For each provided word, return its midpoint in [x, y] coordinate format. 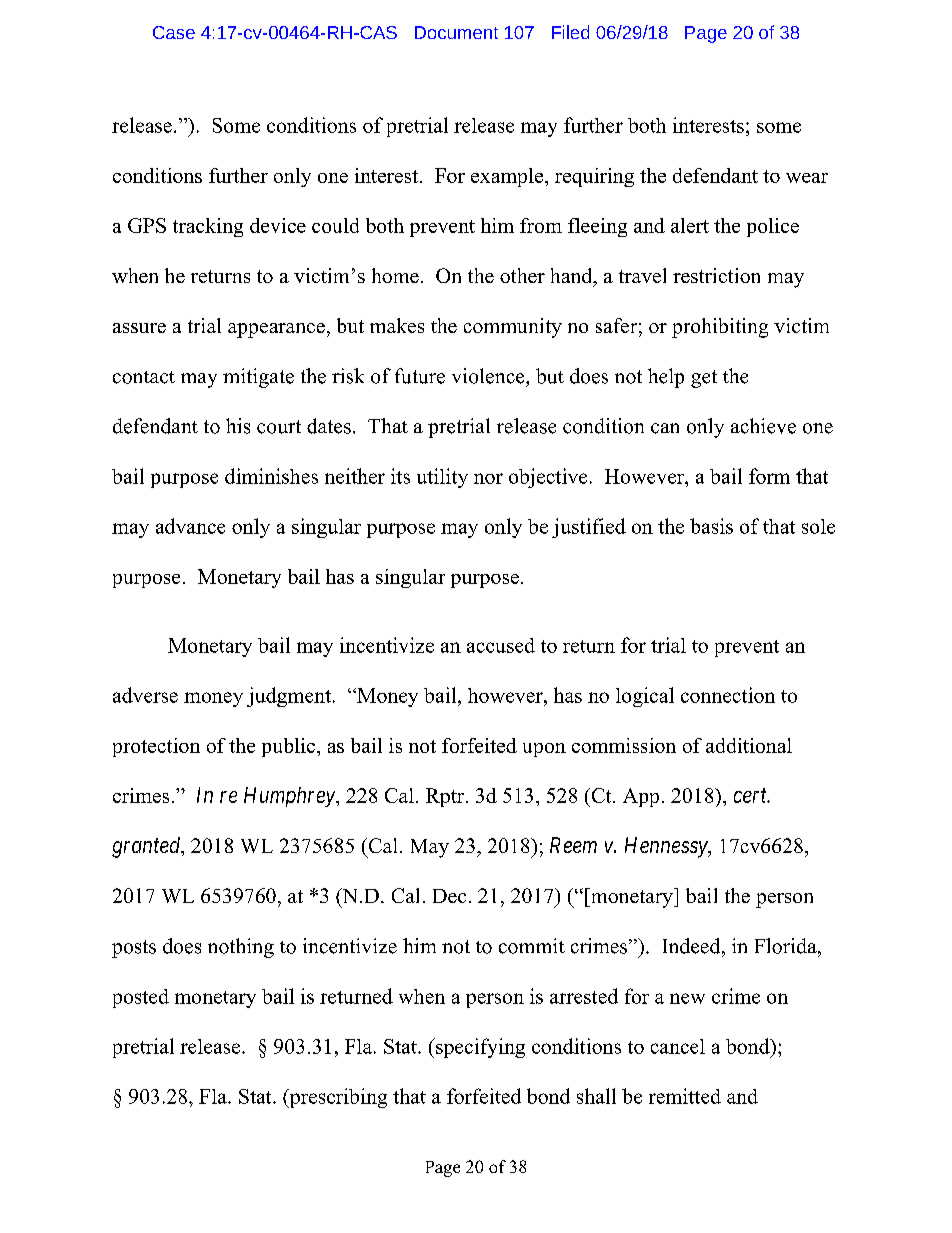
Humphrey [290, 797]
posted [141, 998]
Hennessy [667, 847]
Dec [449, 896]
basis [711, 526]
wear [807, 178]
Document [456, 32]
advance [190, 526]
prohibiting [720, 328]
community [513, 328]
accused [501, 645]
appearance [276, 330]
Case [174, 32]
